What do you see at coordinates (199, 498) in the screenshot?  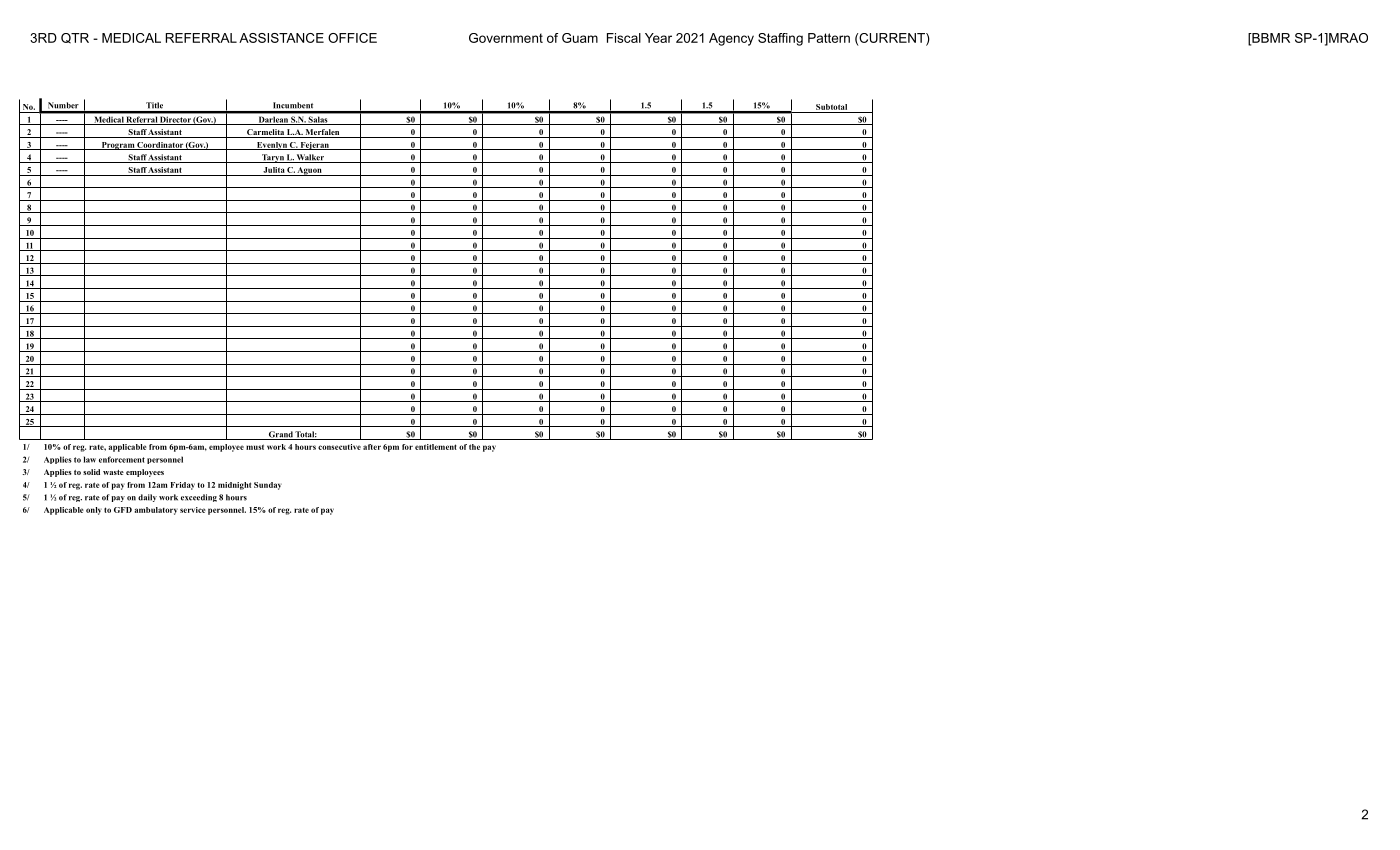 I see `exceeding` at bounding box center [199, 498].
